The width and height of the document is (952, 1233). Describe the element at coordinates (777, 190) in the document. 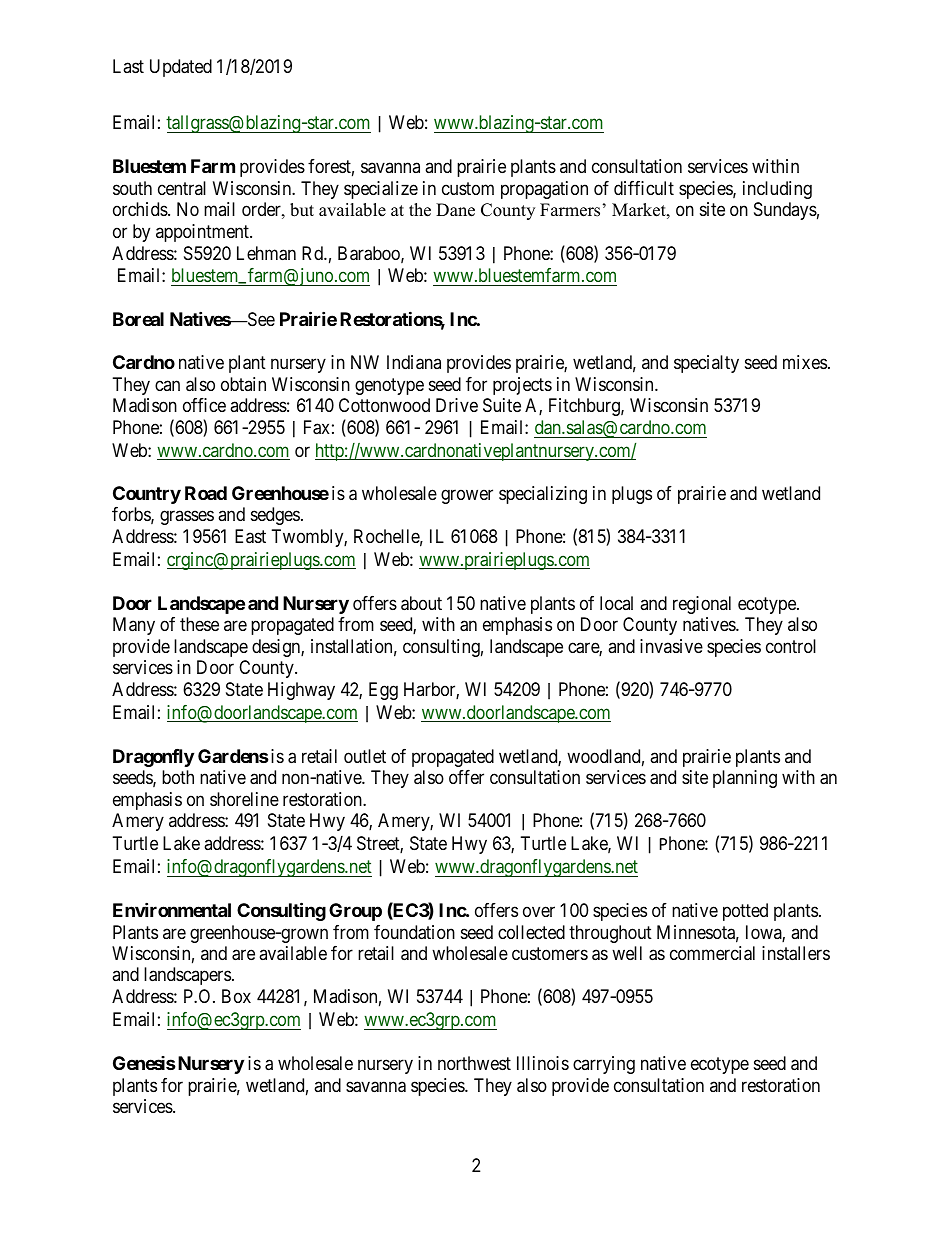

I see `including` at that location.
